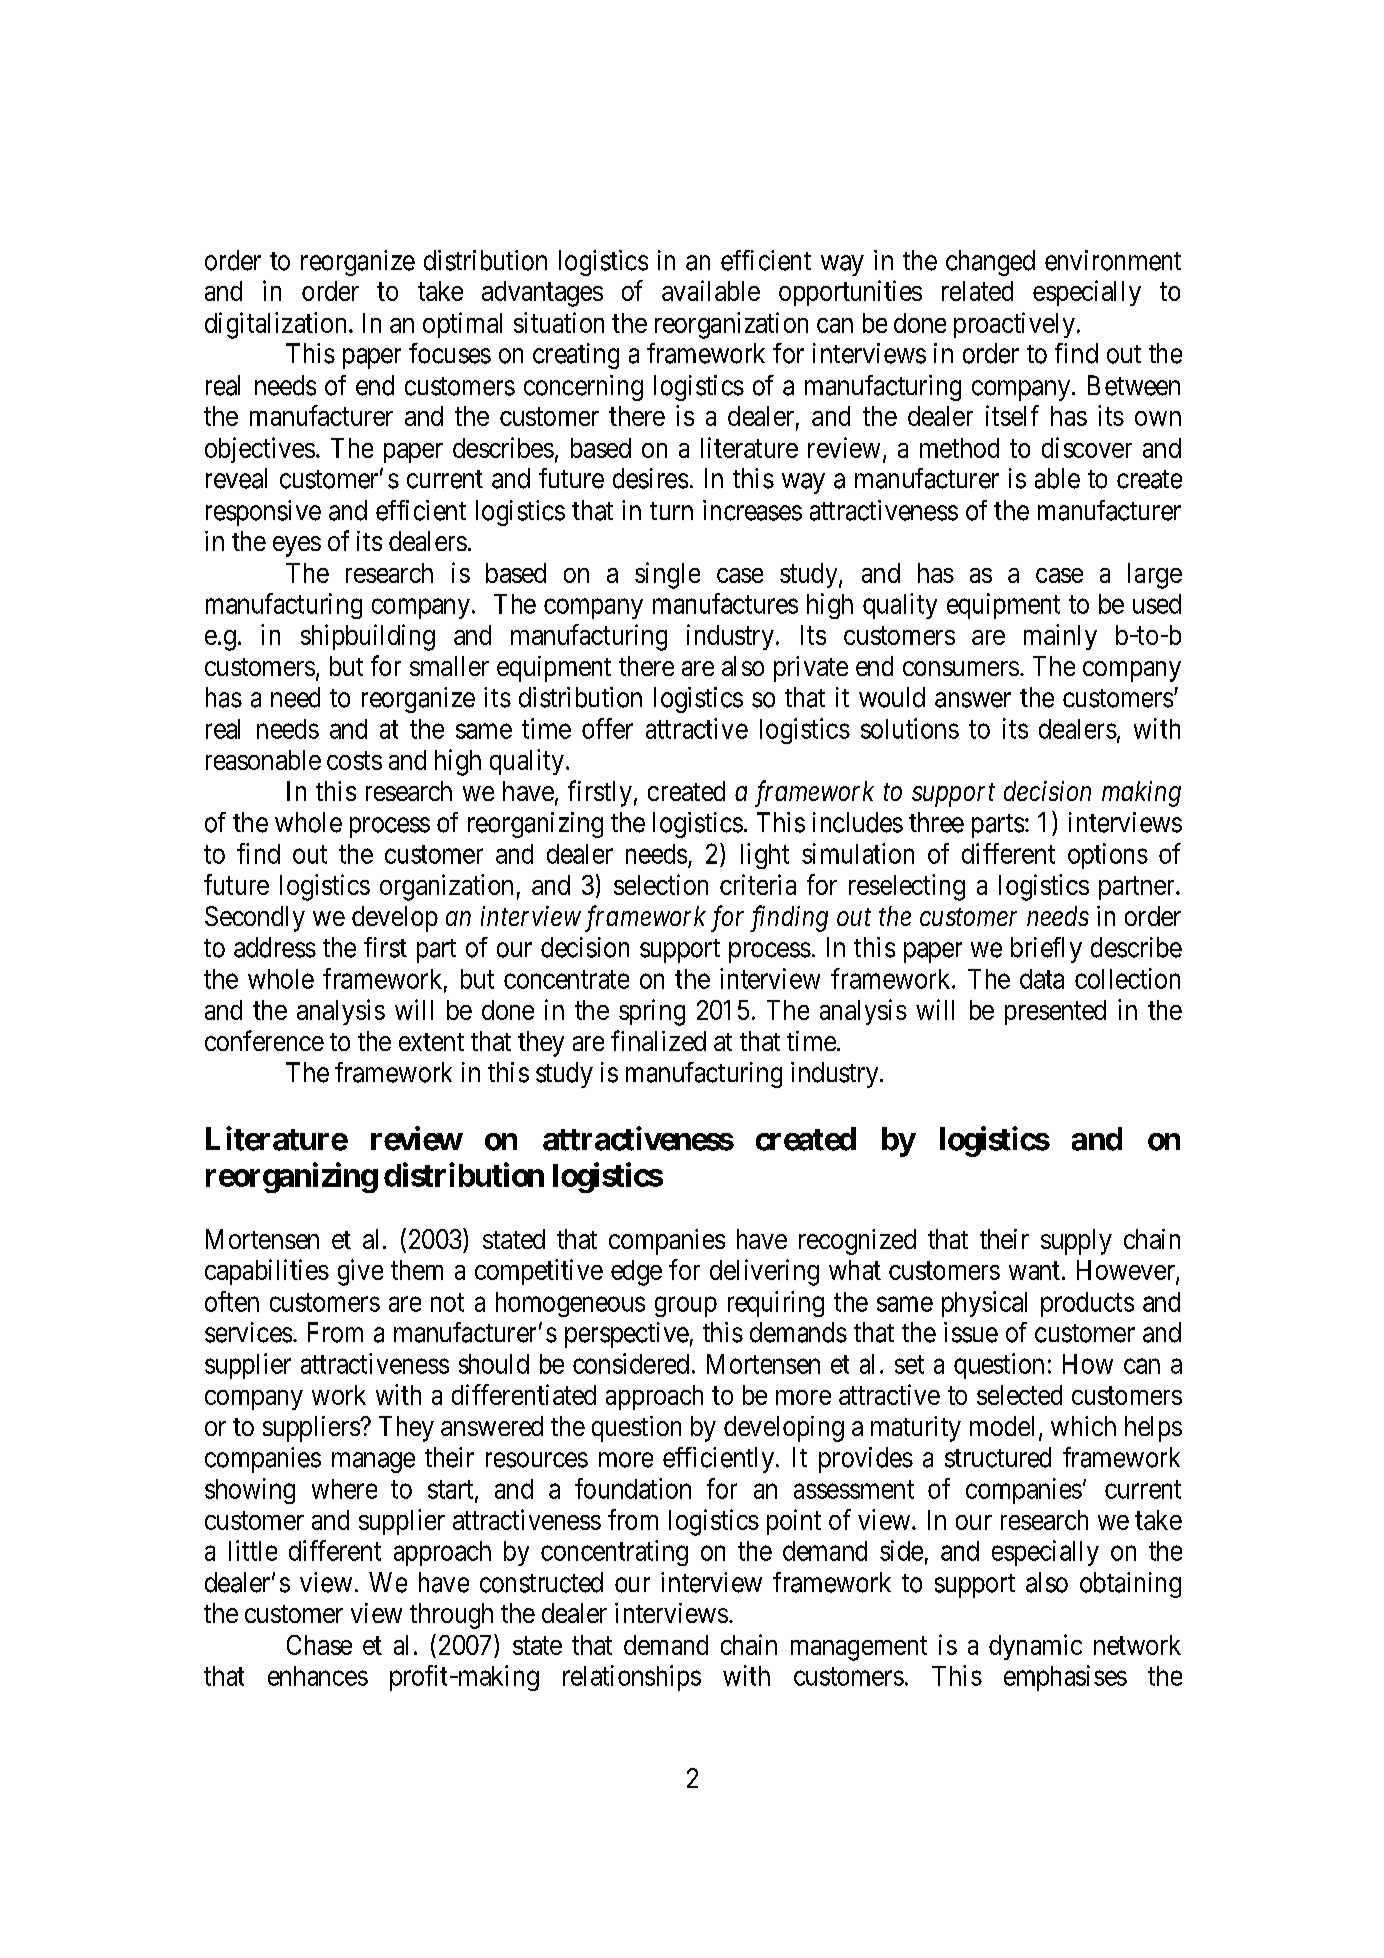 The image size is (1384, 1958). What do you see at coordinates (360, 1272) in the screenshot?
I see `give` at bounding box center [360, 1272].
